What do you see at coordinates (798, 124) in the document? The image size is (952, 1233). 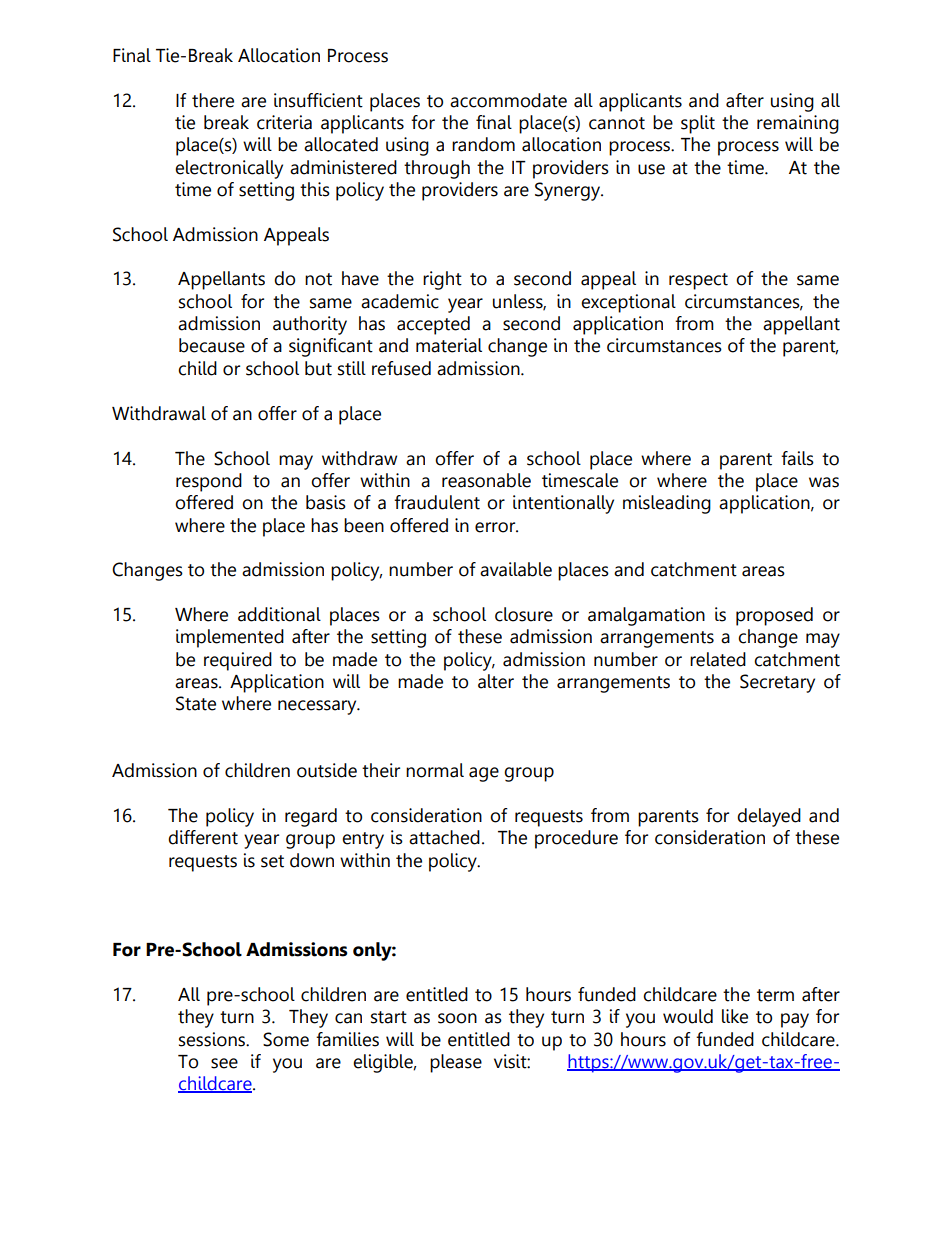 I see `remaining` at bounding box center [798, 124].
